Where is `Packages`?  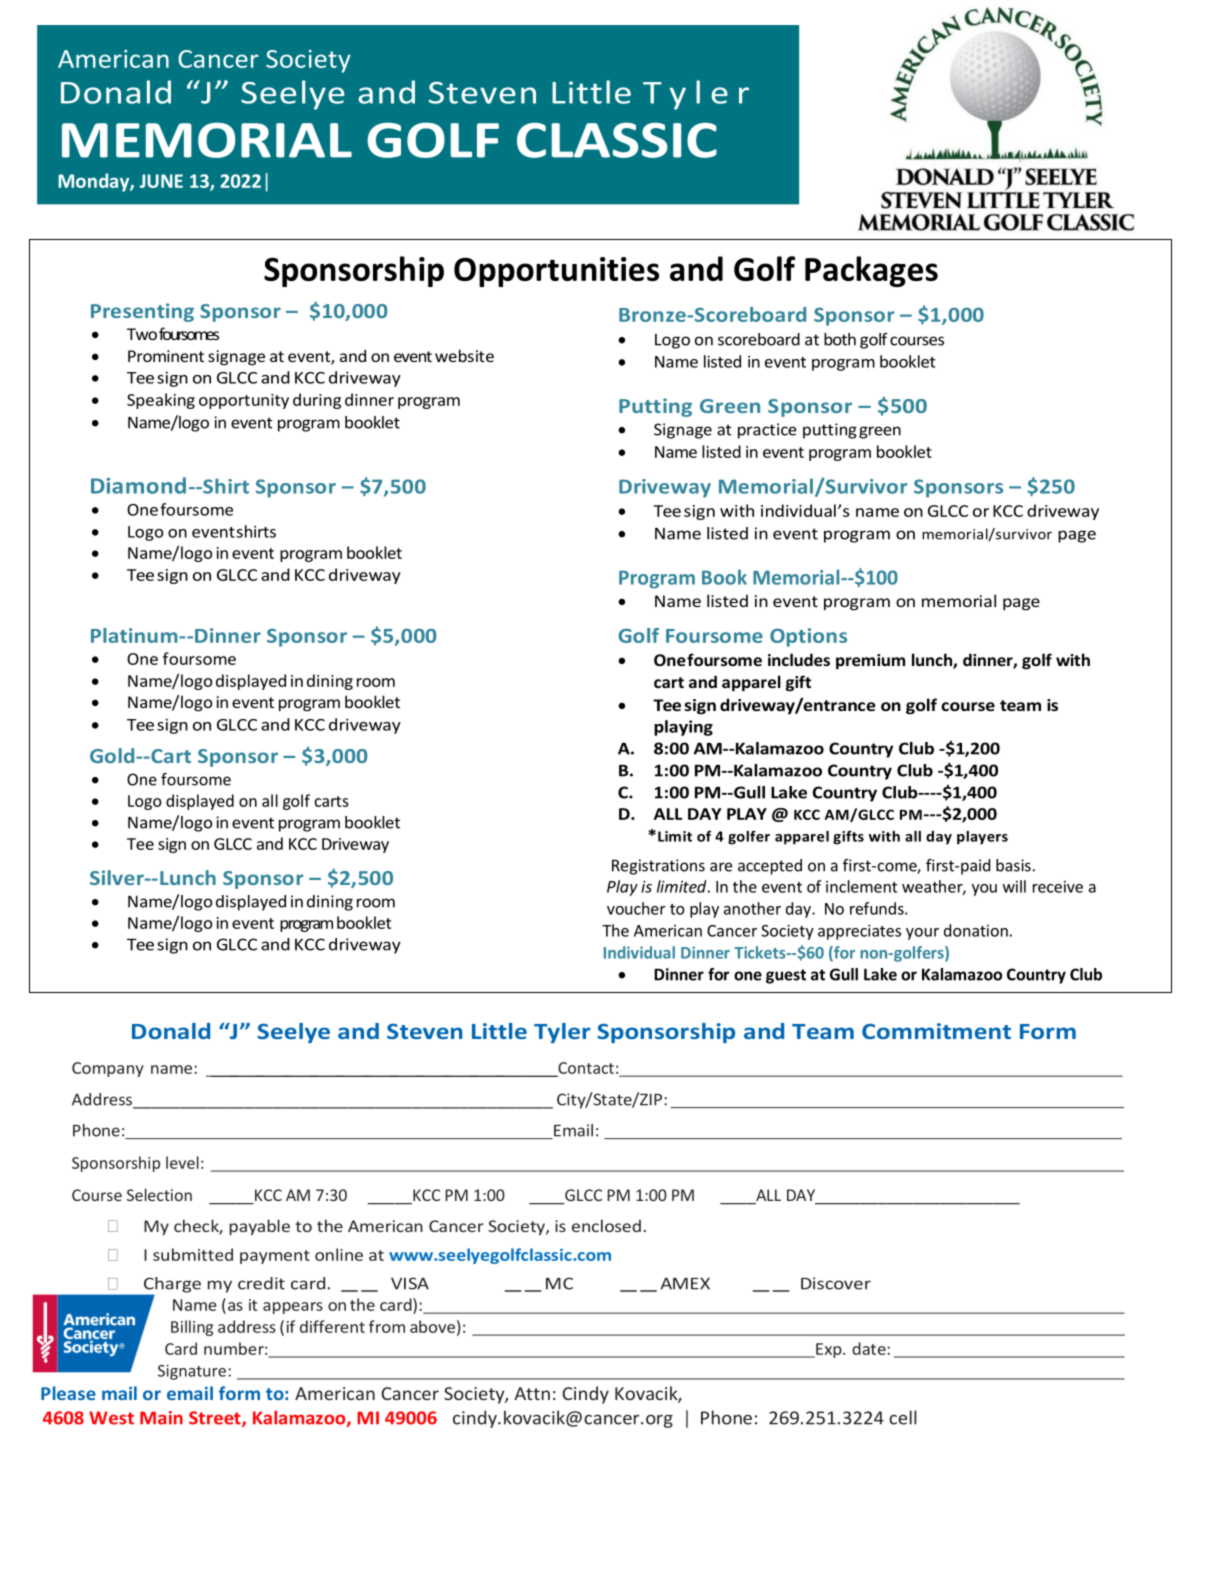 Packages is located at coordinates (871, 271).
